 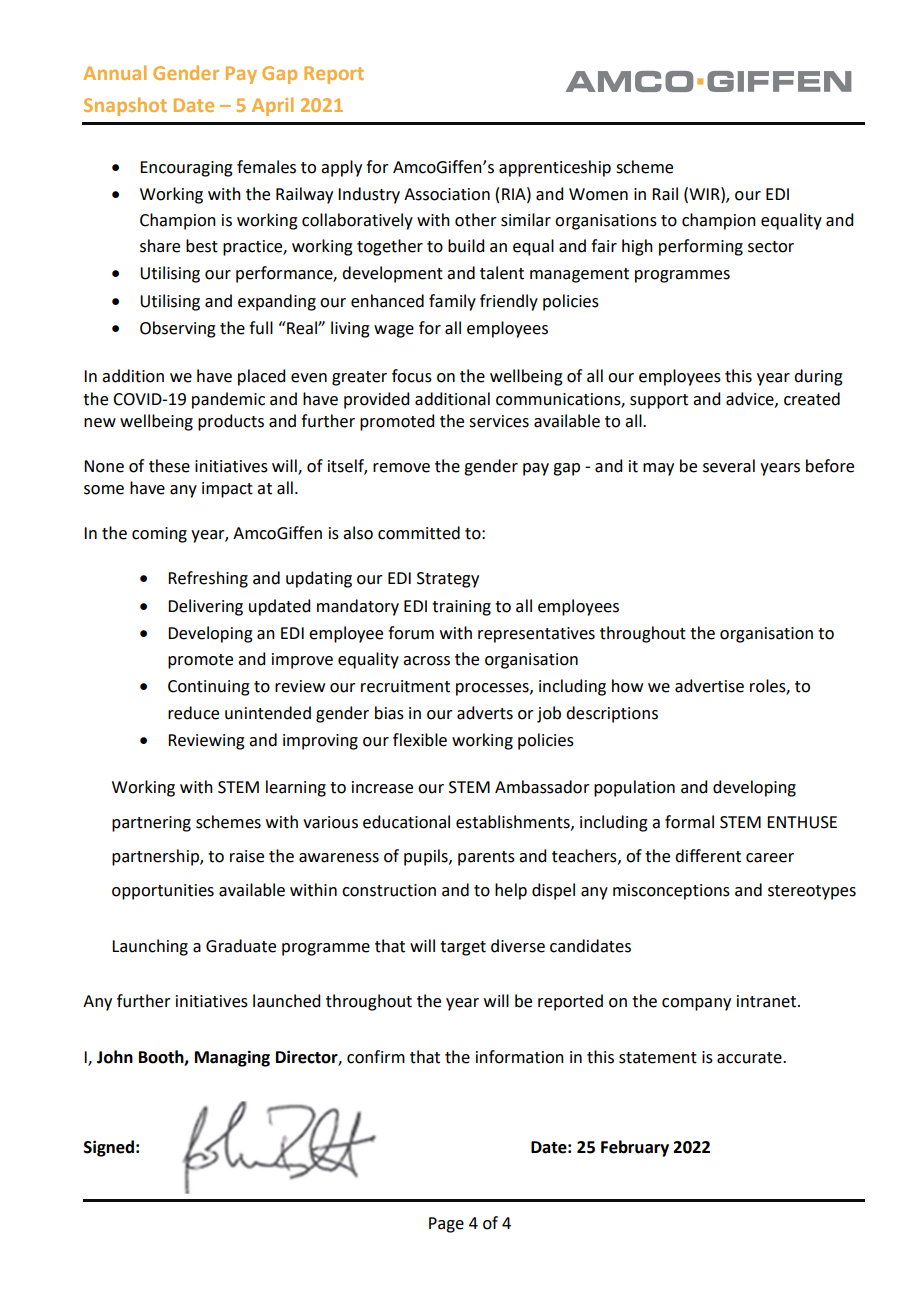 What do you see at coordinates (771, 247) in the document?
I see `sector` at bounding box center [771, 247].
